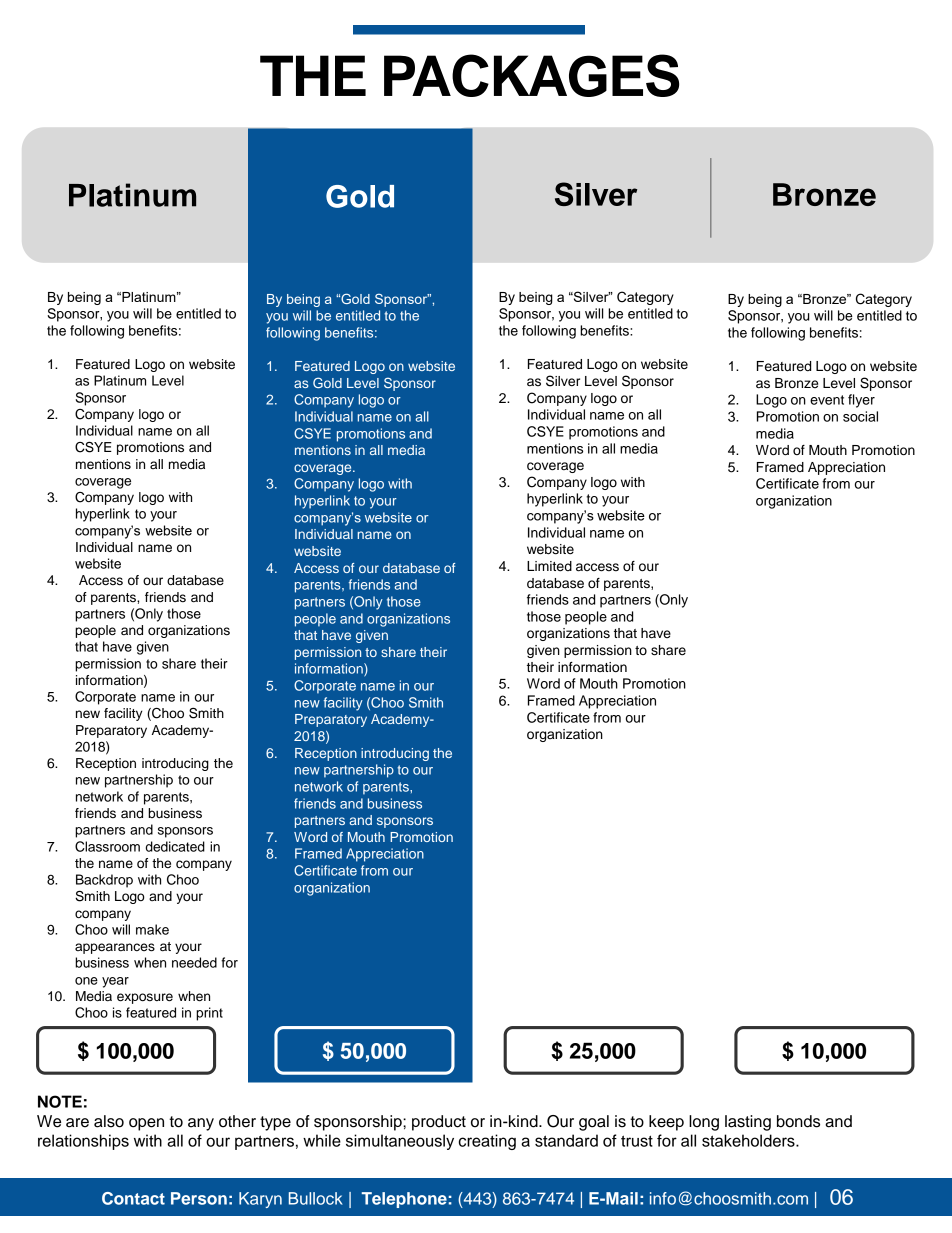  What do you see at coordinates (860, 416) in the image?
I see `social` at bounding box center [860, 416].
